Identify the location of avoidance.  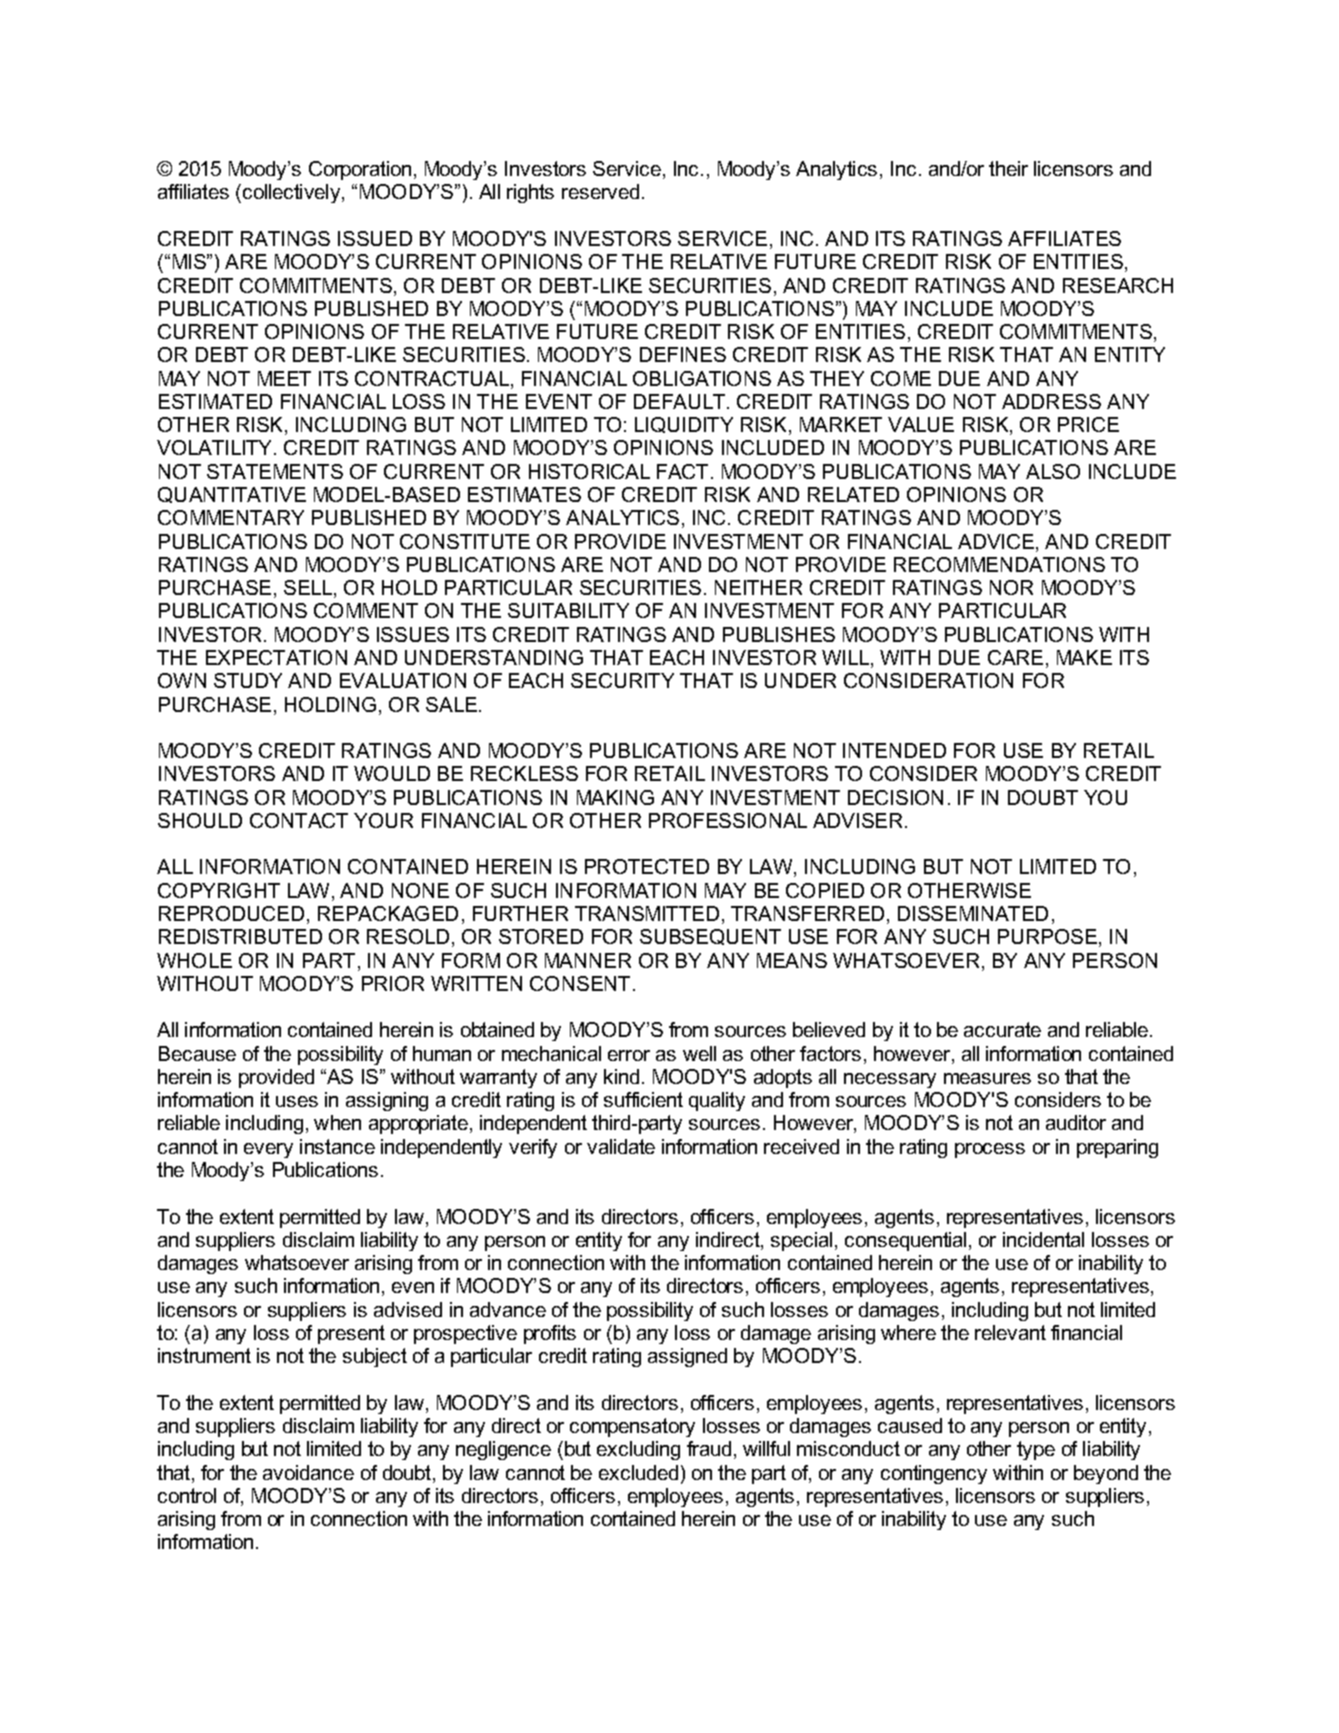
(308, 1472).
